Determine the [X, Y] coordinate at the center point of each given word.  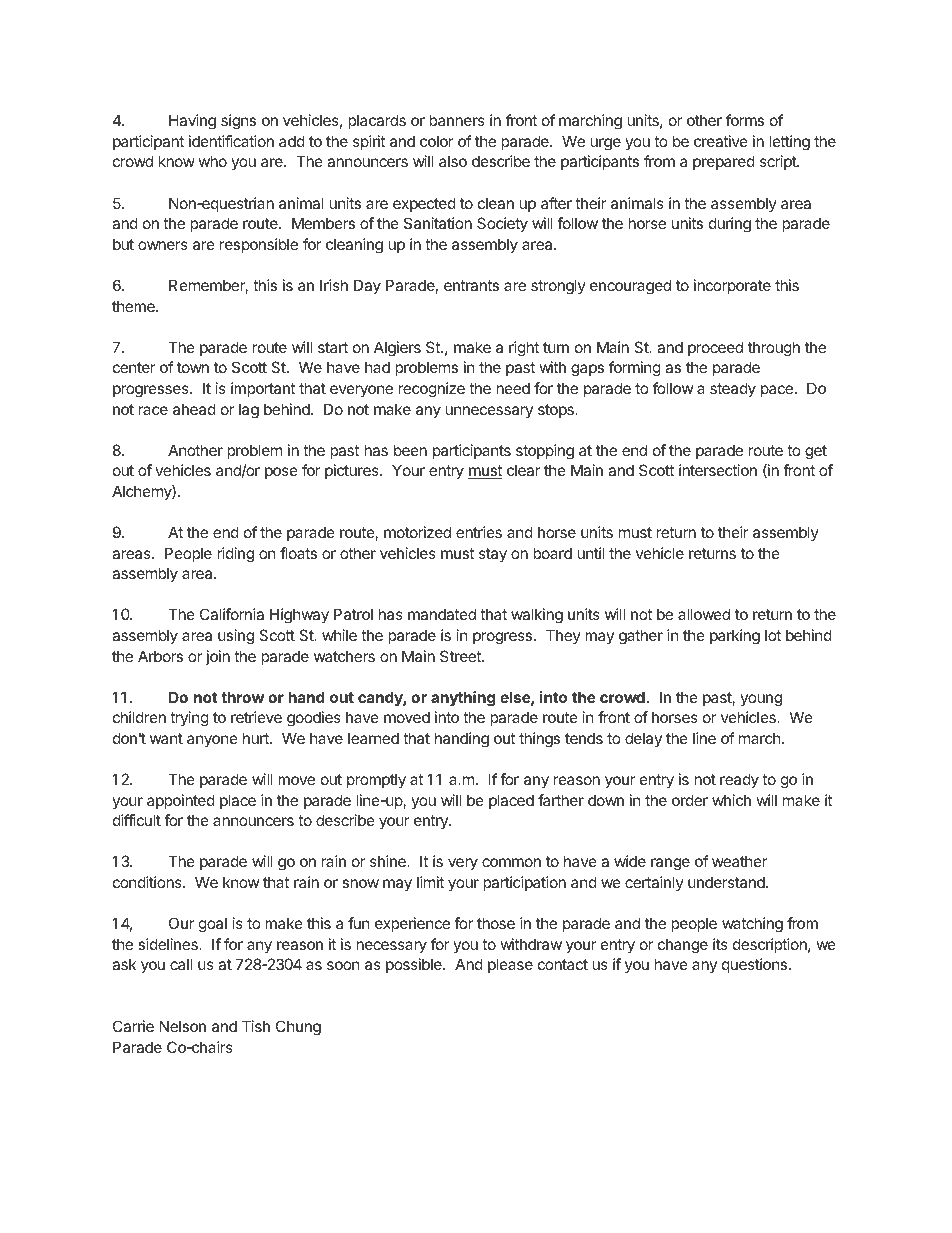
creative [721, 141]
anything [463, 699]
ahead [194, 409]
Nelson [183, 1026]
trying [189, 719]
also [453, 161]
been [410, 450]
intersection [718, 470]
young [761, 700]
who [213, 161]
